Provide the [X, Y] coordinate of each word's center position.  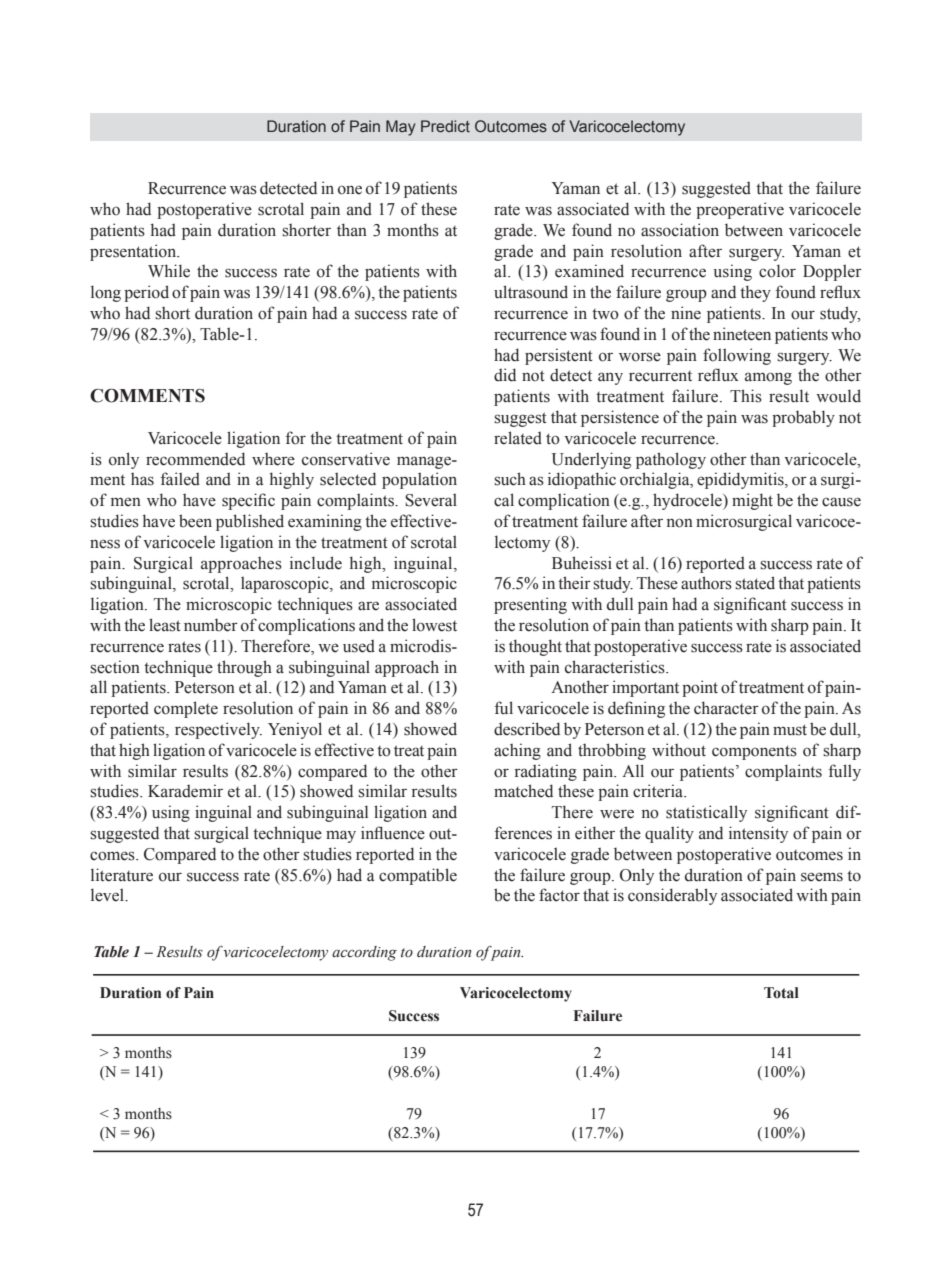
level [109, 895]
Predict [445, 126]
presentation [134, 252]
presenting [530, 605]
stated [755, 583]
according [364, 953]
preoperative [740, 210]
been [195, 521]
